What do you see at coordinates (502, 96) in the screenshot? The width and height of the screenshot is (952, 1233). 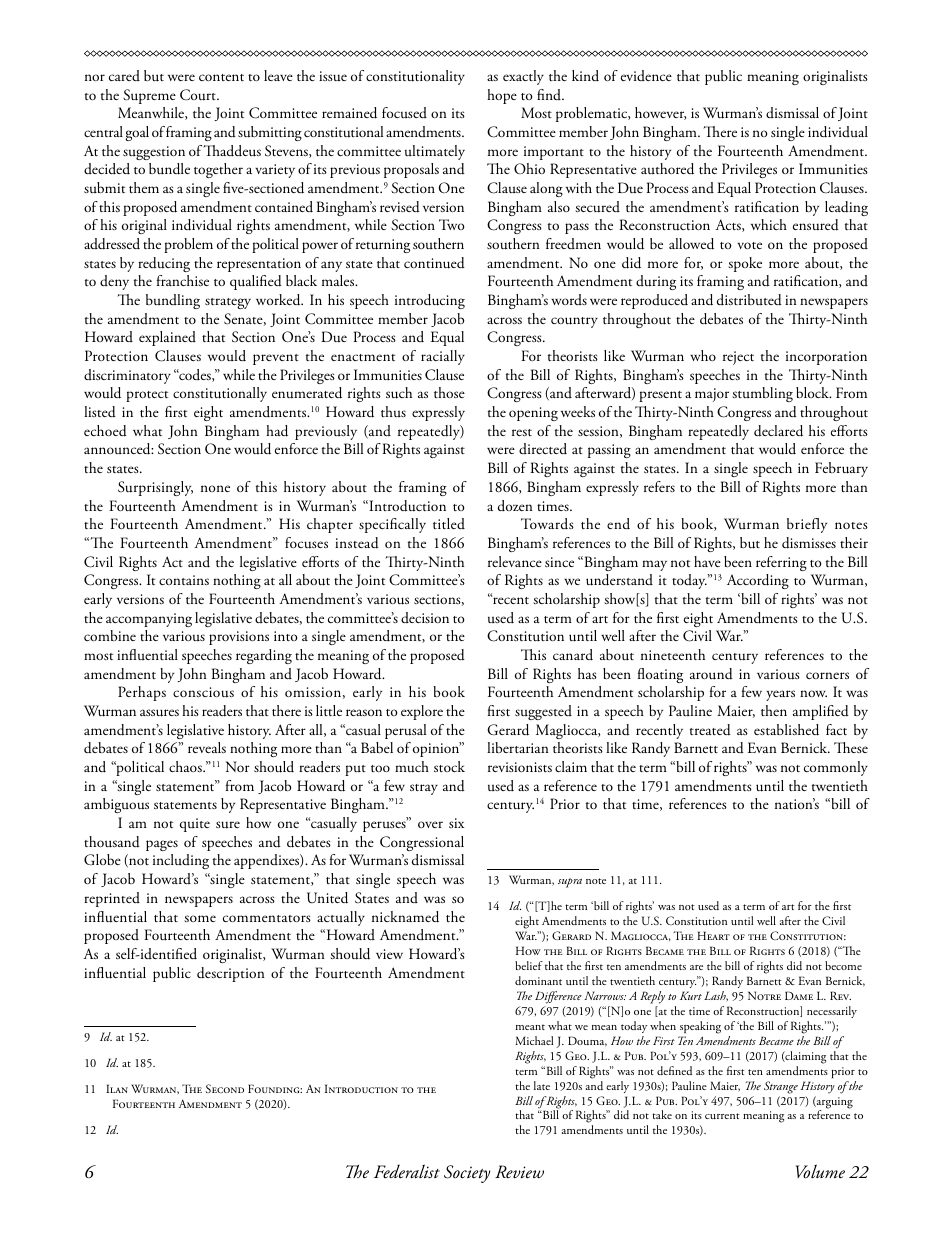 I see `hope` at bounding box center [502, 96].
